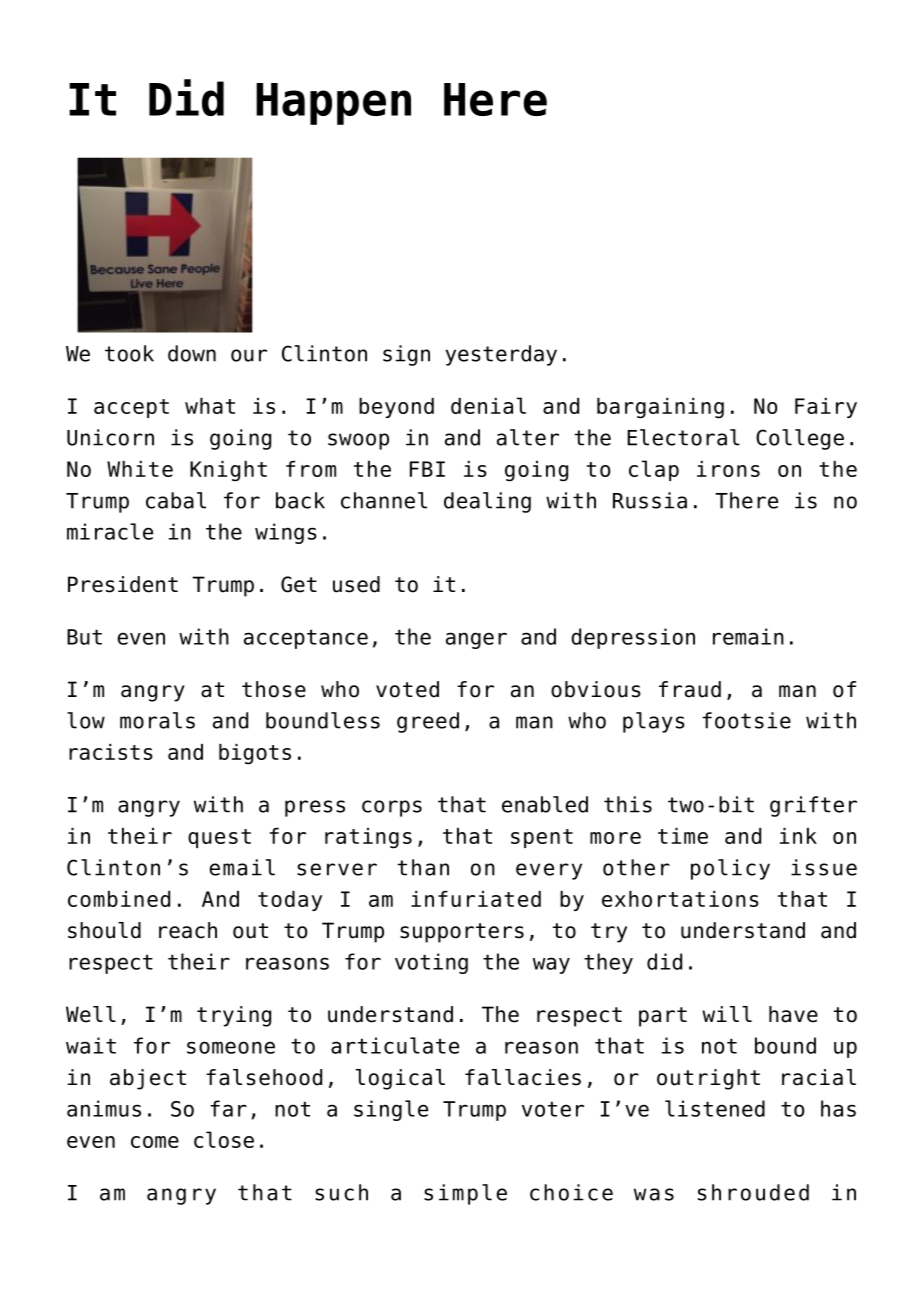  I want to click on simple, so click(465, 1194).
